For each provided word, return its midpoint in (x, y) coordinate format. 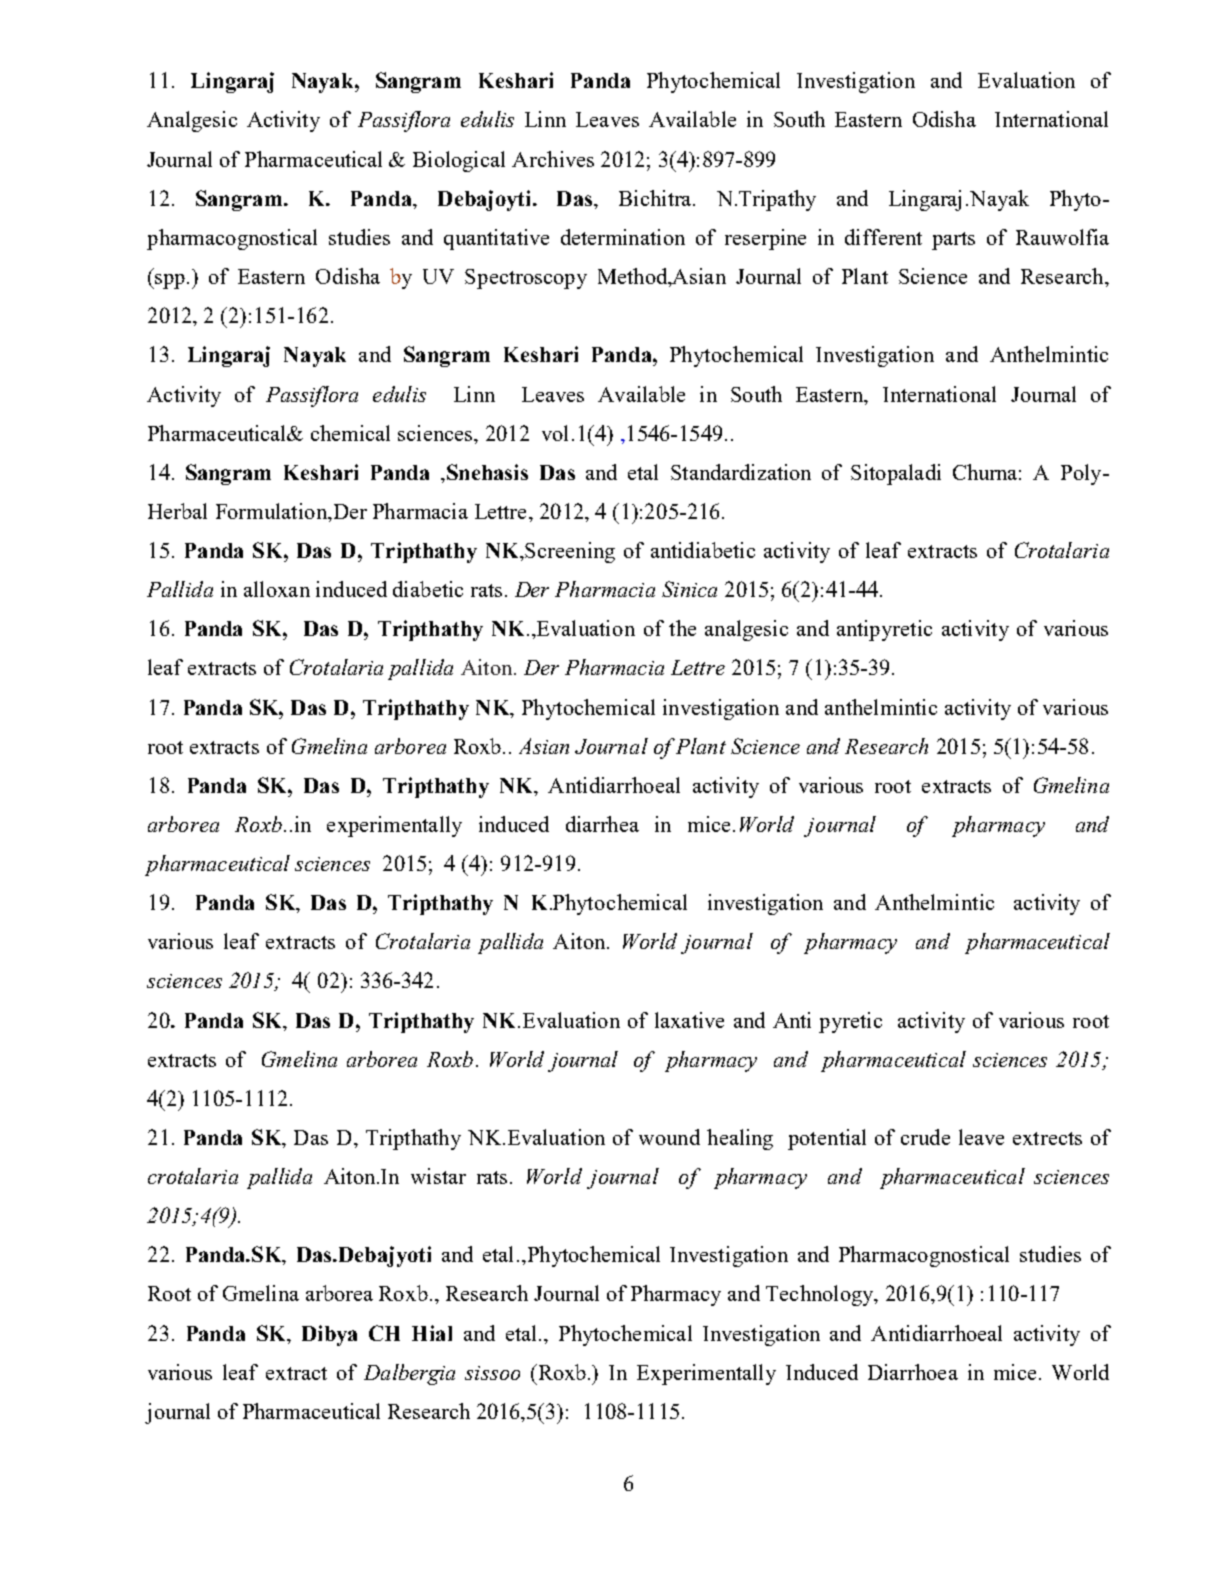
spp (170, 281)
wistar (438, 1176)
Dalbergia (409, 1374)
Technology (821, 1295)
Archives (553, 159)
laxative (689, 1020)
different (883, 237)
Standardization (741, 472)
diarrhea (602, 824)
